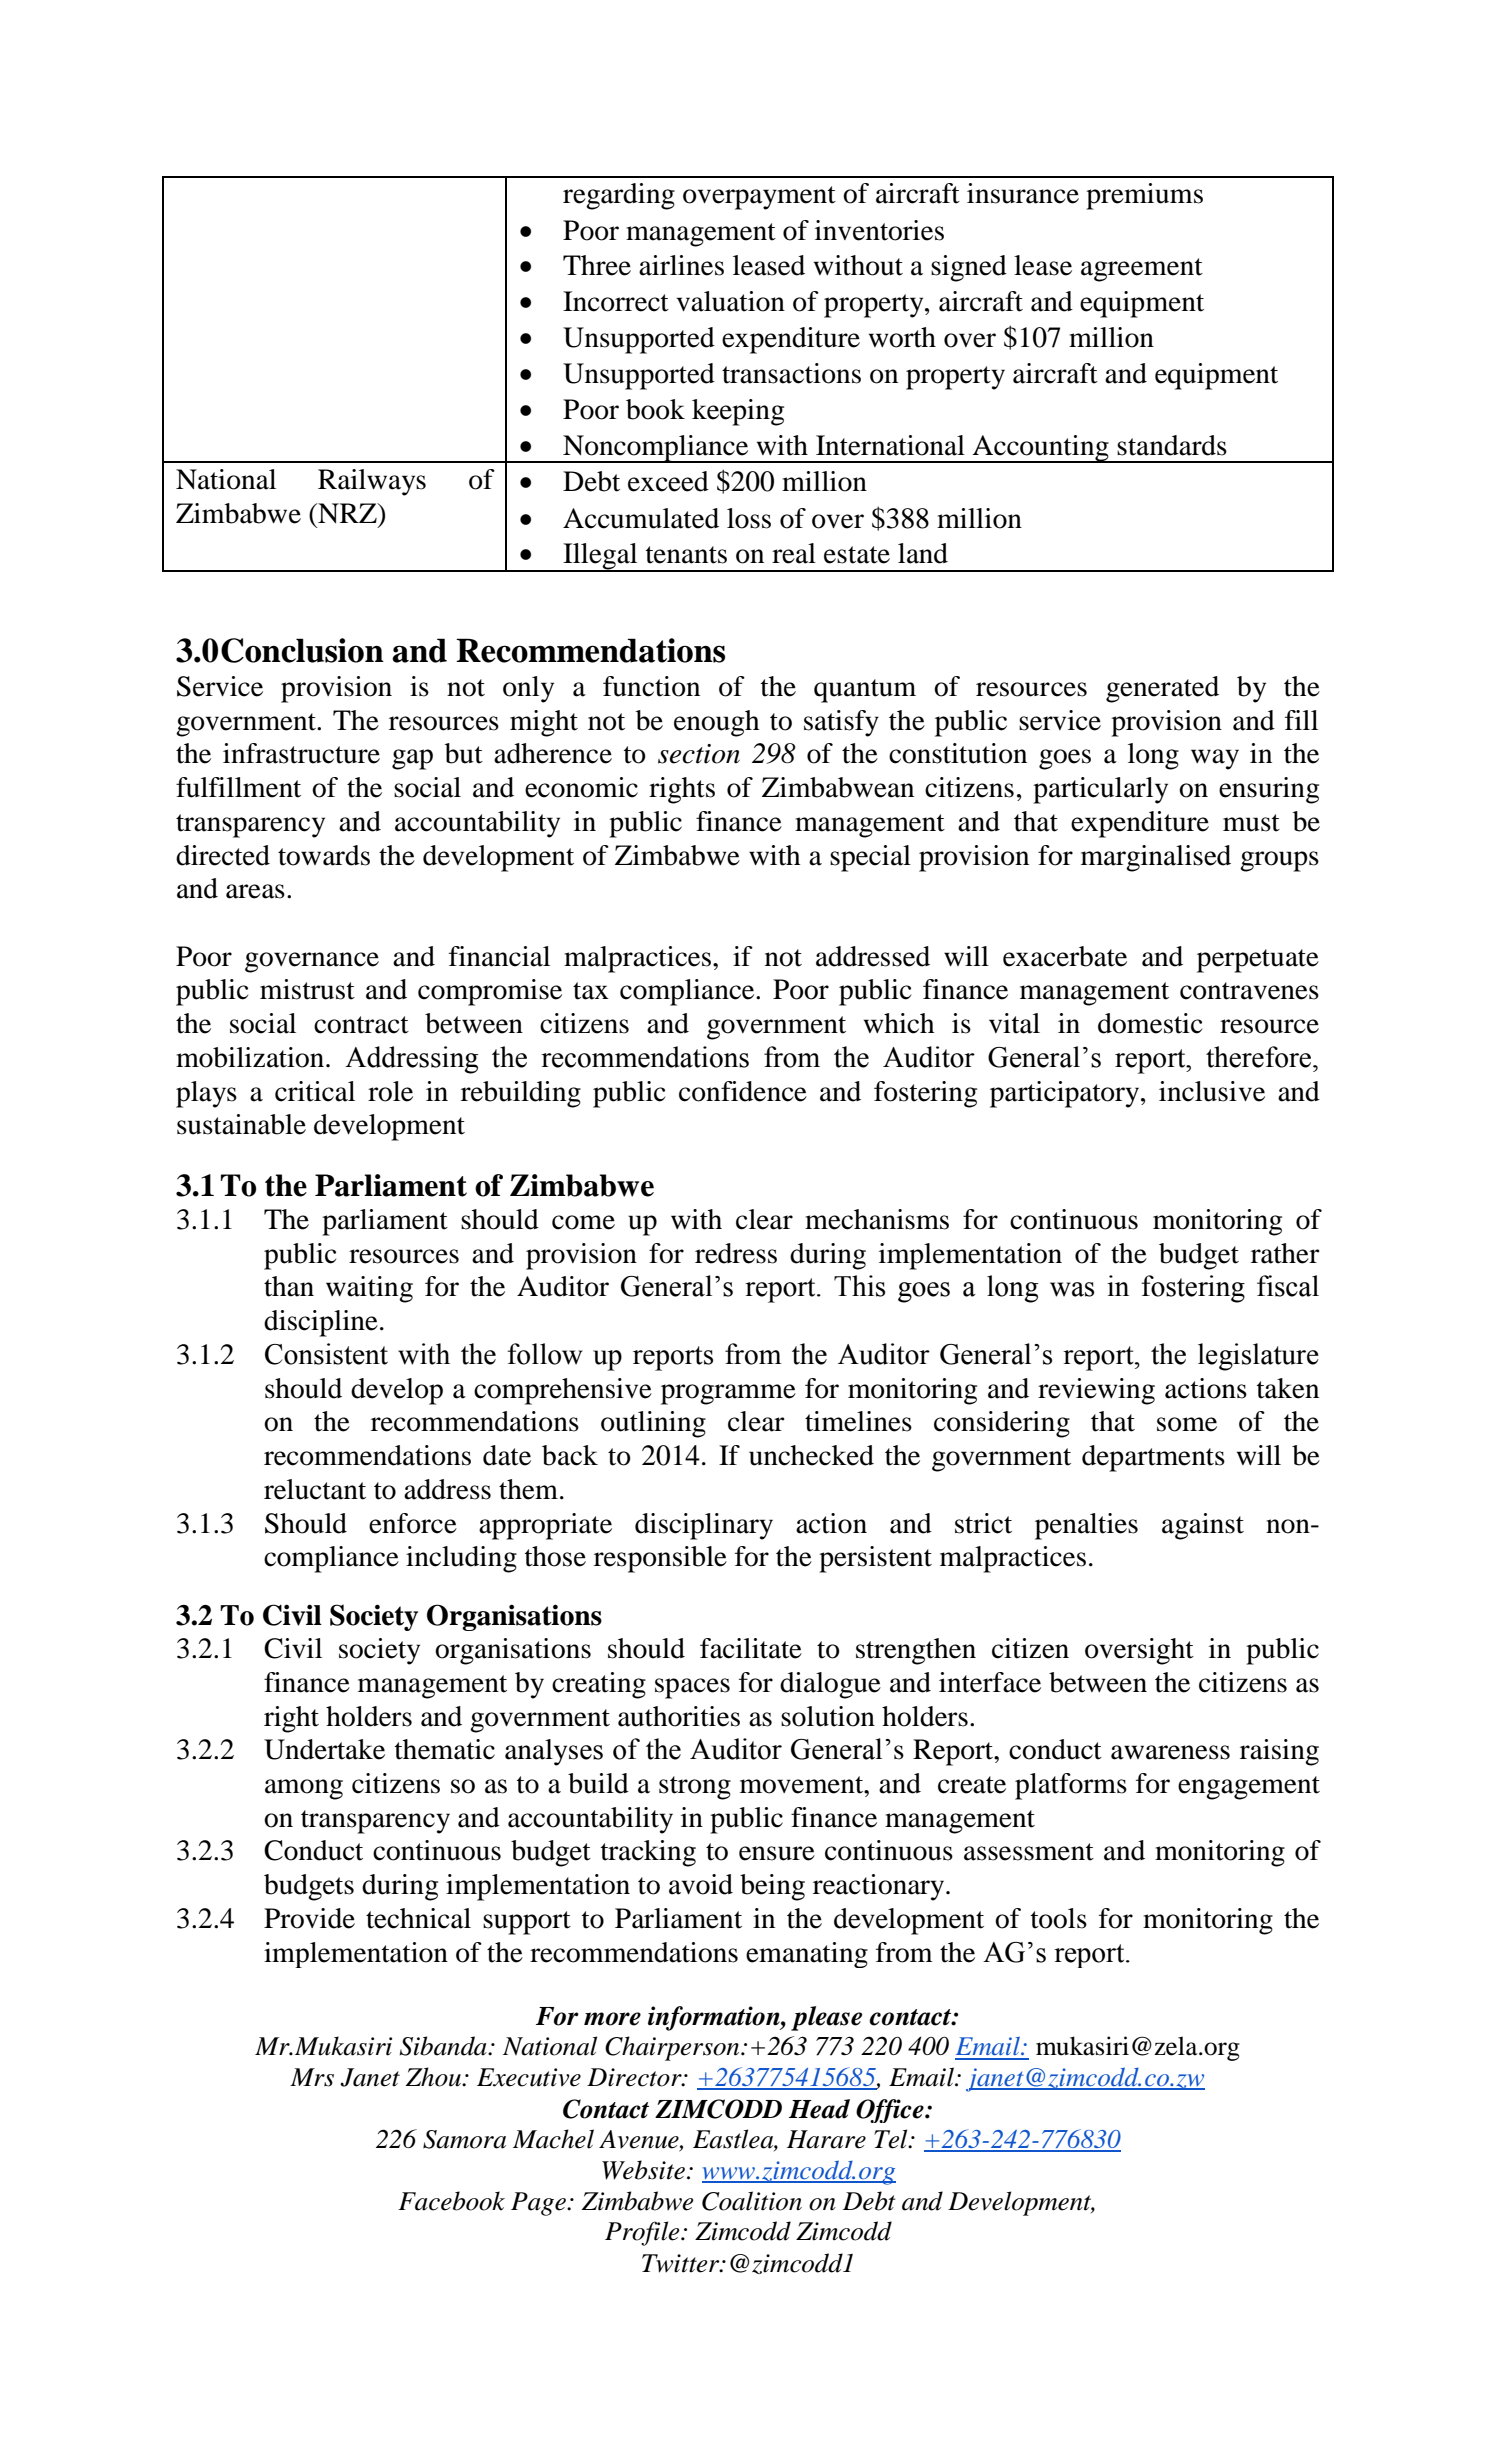 This page has height=2463, width=1496. What do you see at coordinates (1170, 1752) in the page?
I see `awareness` at bounding box center [1170, 1752].
